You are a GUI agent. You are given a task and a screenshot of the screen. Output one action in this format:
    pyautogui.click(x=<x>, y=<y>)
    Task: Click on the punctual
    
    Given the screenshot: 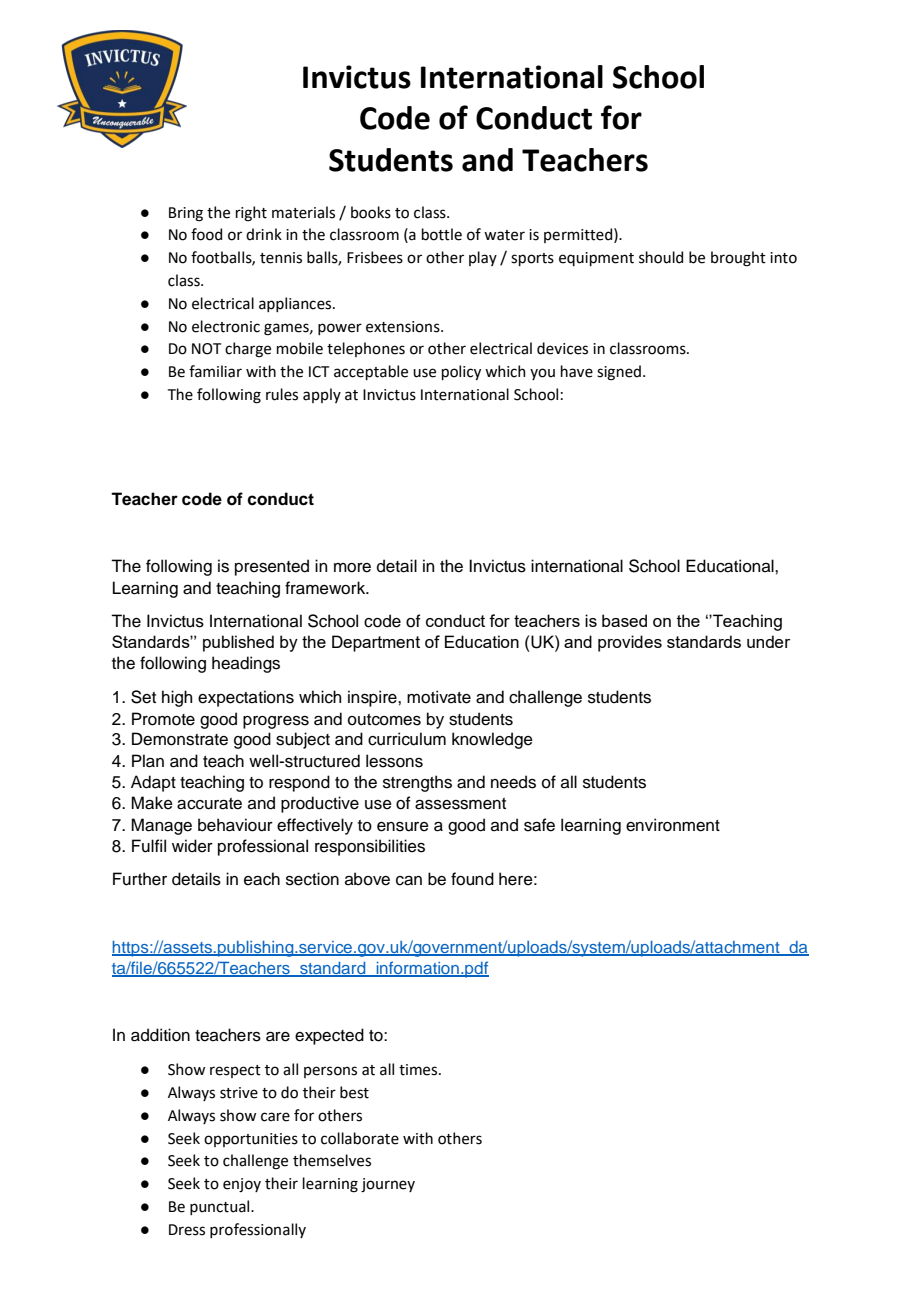 What is the action you would take?
    pyautogui.click(x=221, y=1207)
